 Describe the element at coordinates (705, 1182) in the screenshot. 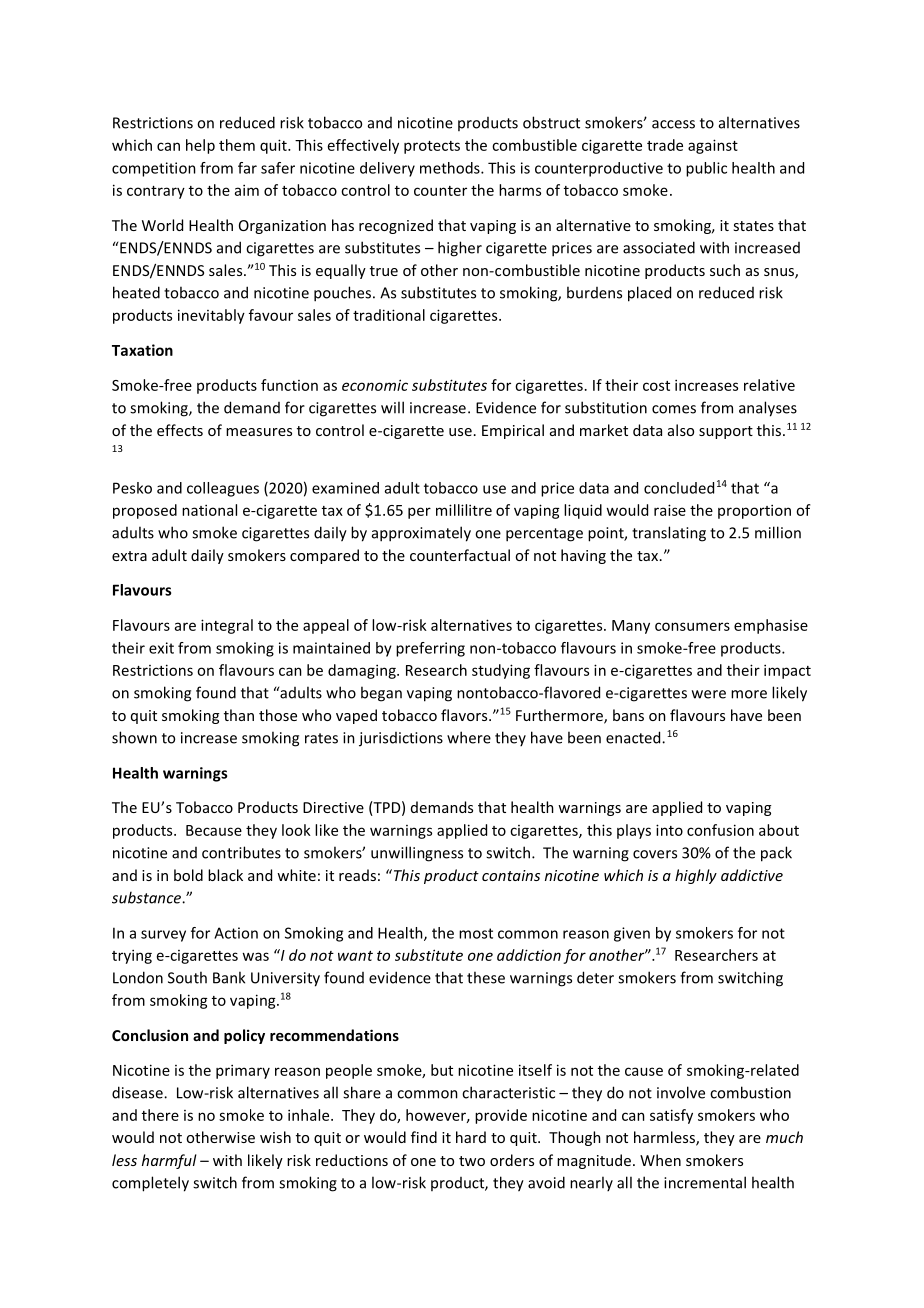

I see `incremental` at that location.
